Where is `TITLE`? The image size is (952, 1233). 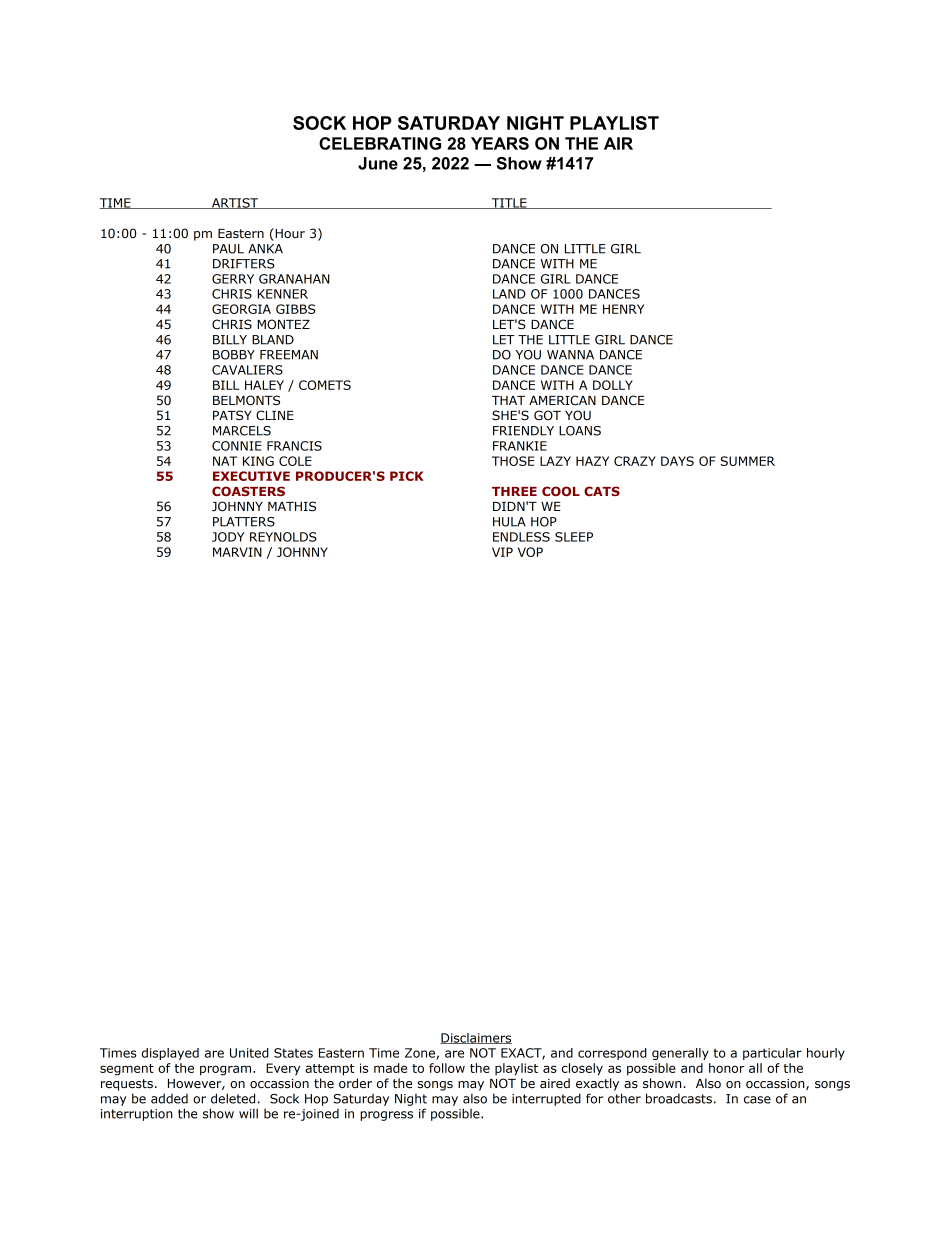
TITLE is located at coordinates (509, 203).
